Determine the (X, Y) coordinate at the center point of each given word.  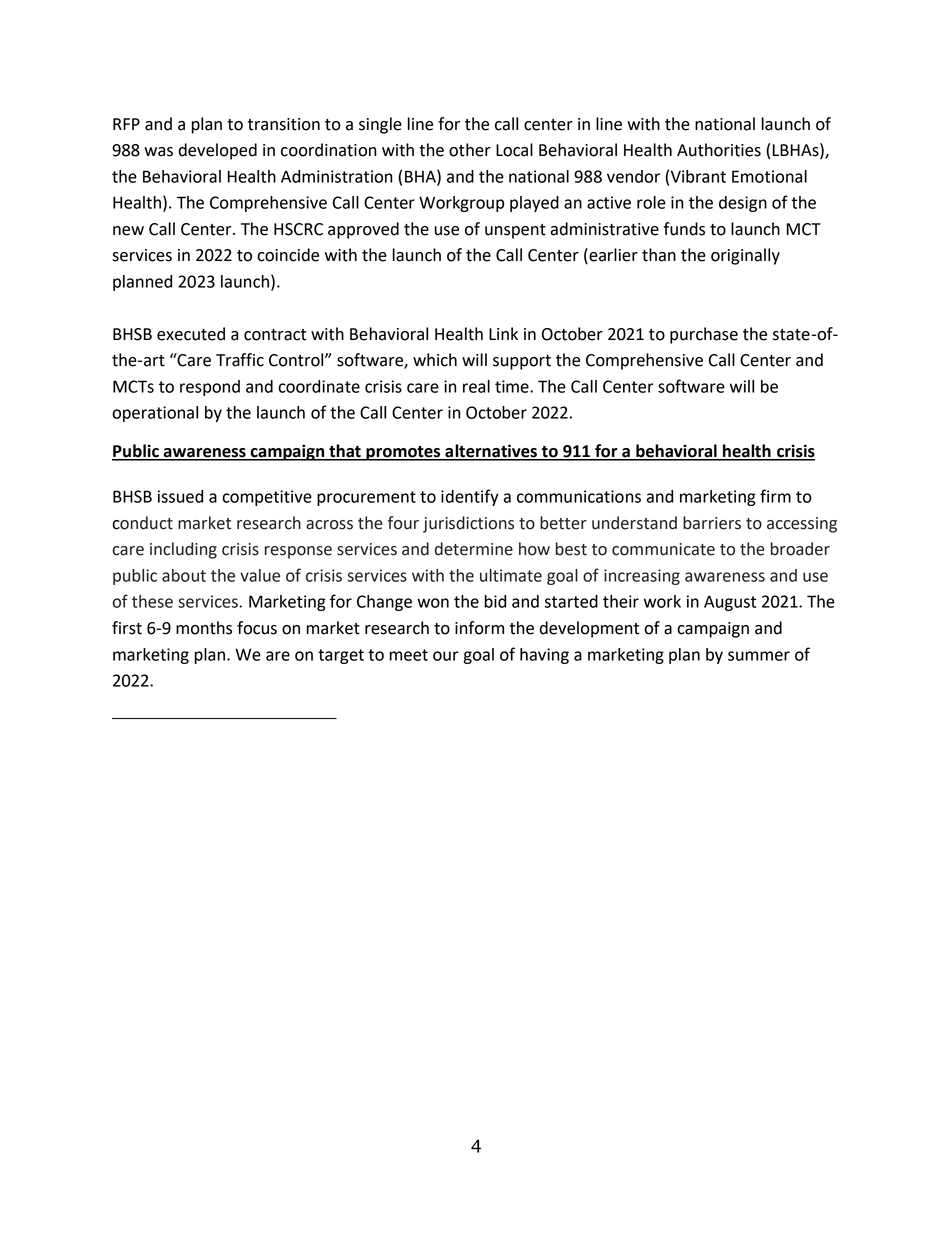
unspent (515, 231)
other (470, 150)
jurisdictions (468, 524)
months (204, 628)
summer (759, 656)
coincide (288, 255)
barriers (712, 523)
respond (210, 388)
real (476, 386)
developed (218, 151)
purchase (704, 335)
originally (745, 256)
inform (479, 628)
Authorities (719, 150)
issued (180, 496)
